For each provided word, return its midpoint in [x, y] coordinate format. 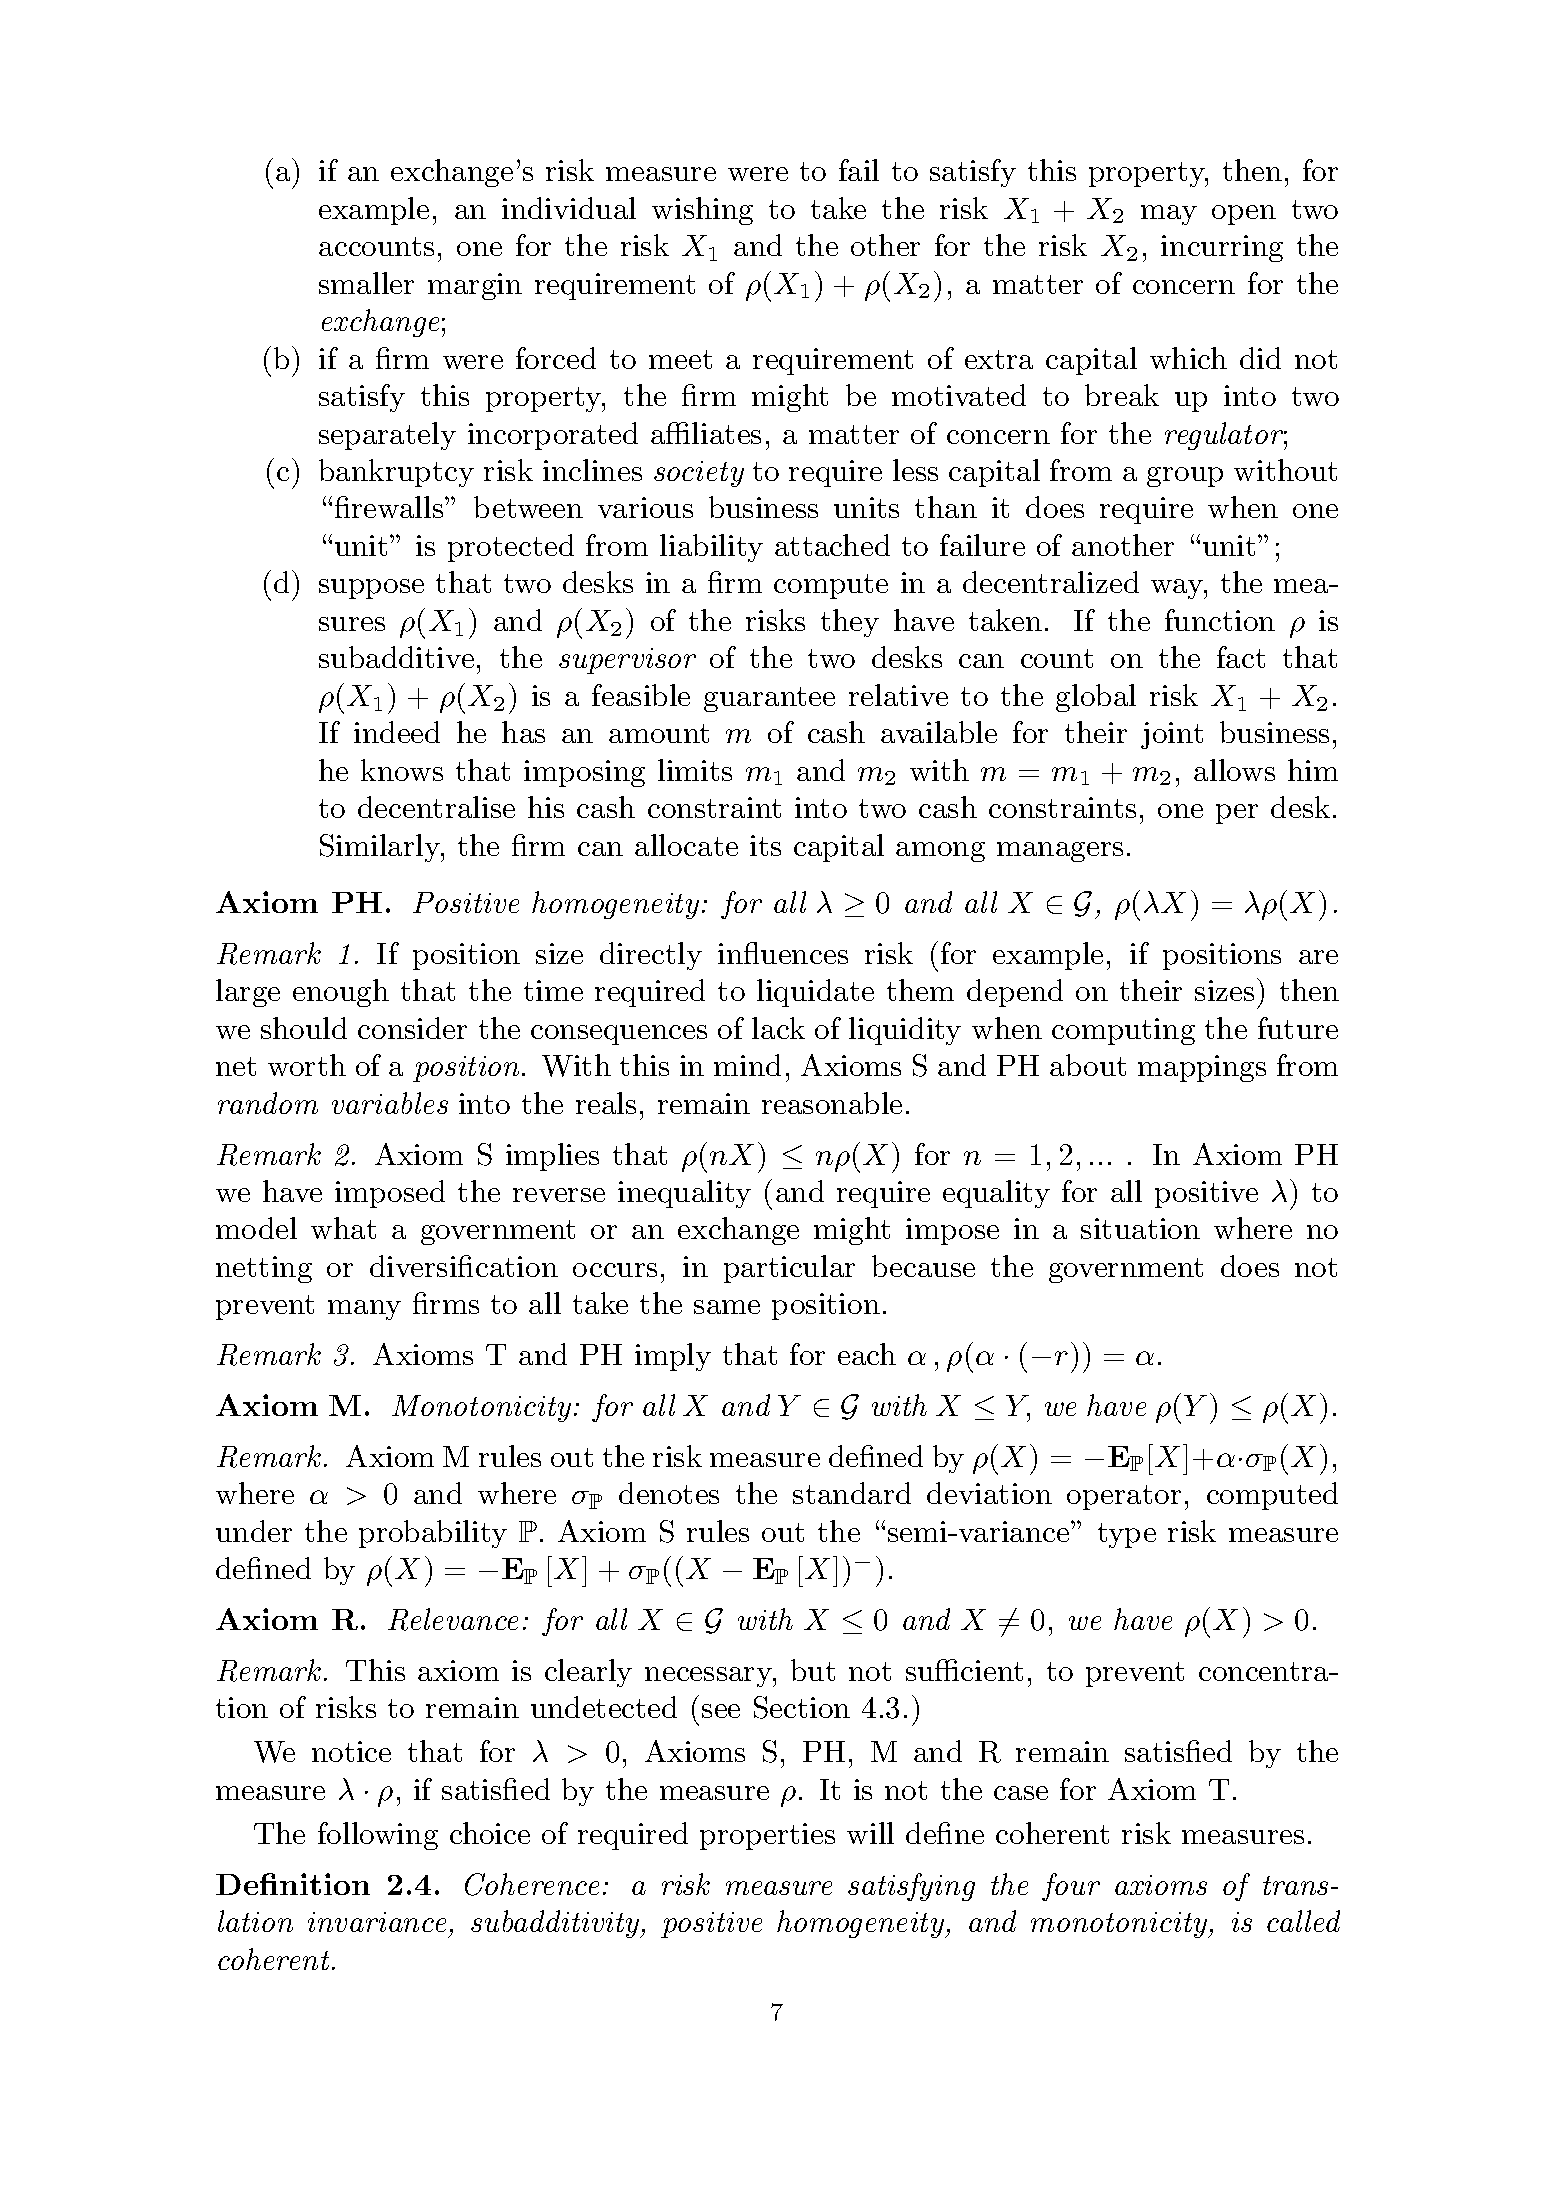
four [1071, 1887]
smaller [366, 283]
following [378, 1836]
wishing [702, 211]
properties [767, 1836]
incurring [1222, 248]
